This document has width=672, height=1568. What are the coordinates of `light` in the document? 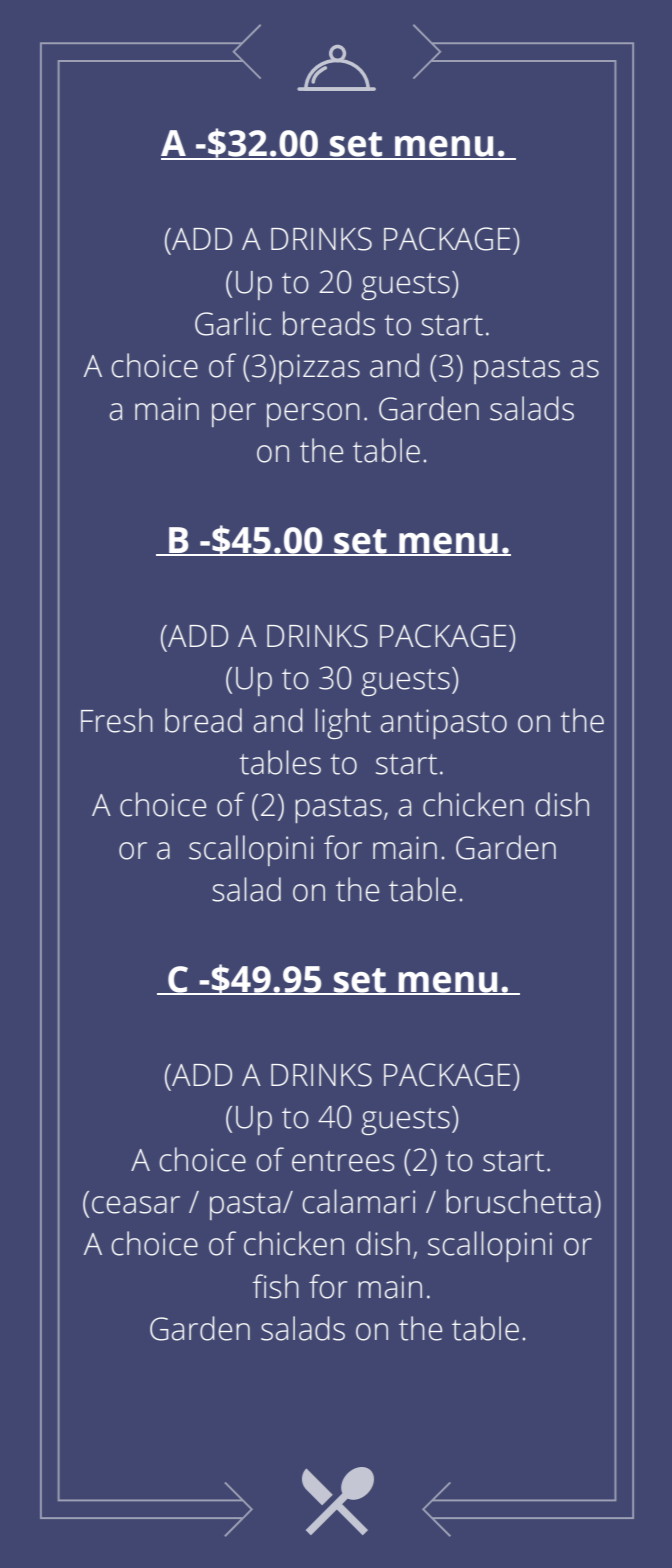 It's located at (343, 723).
